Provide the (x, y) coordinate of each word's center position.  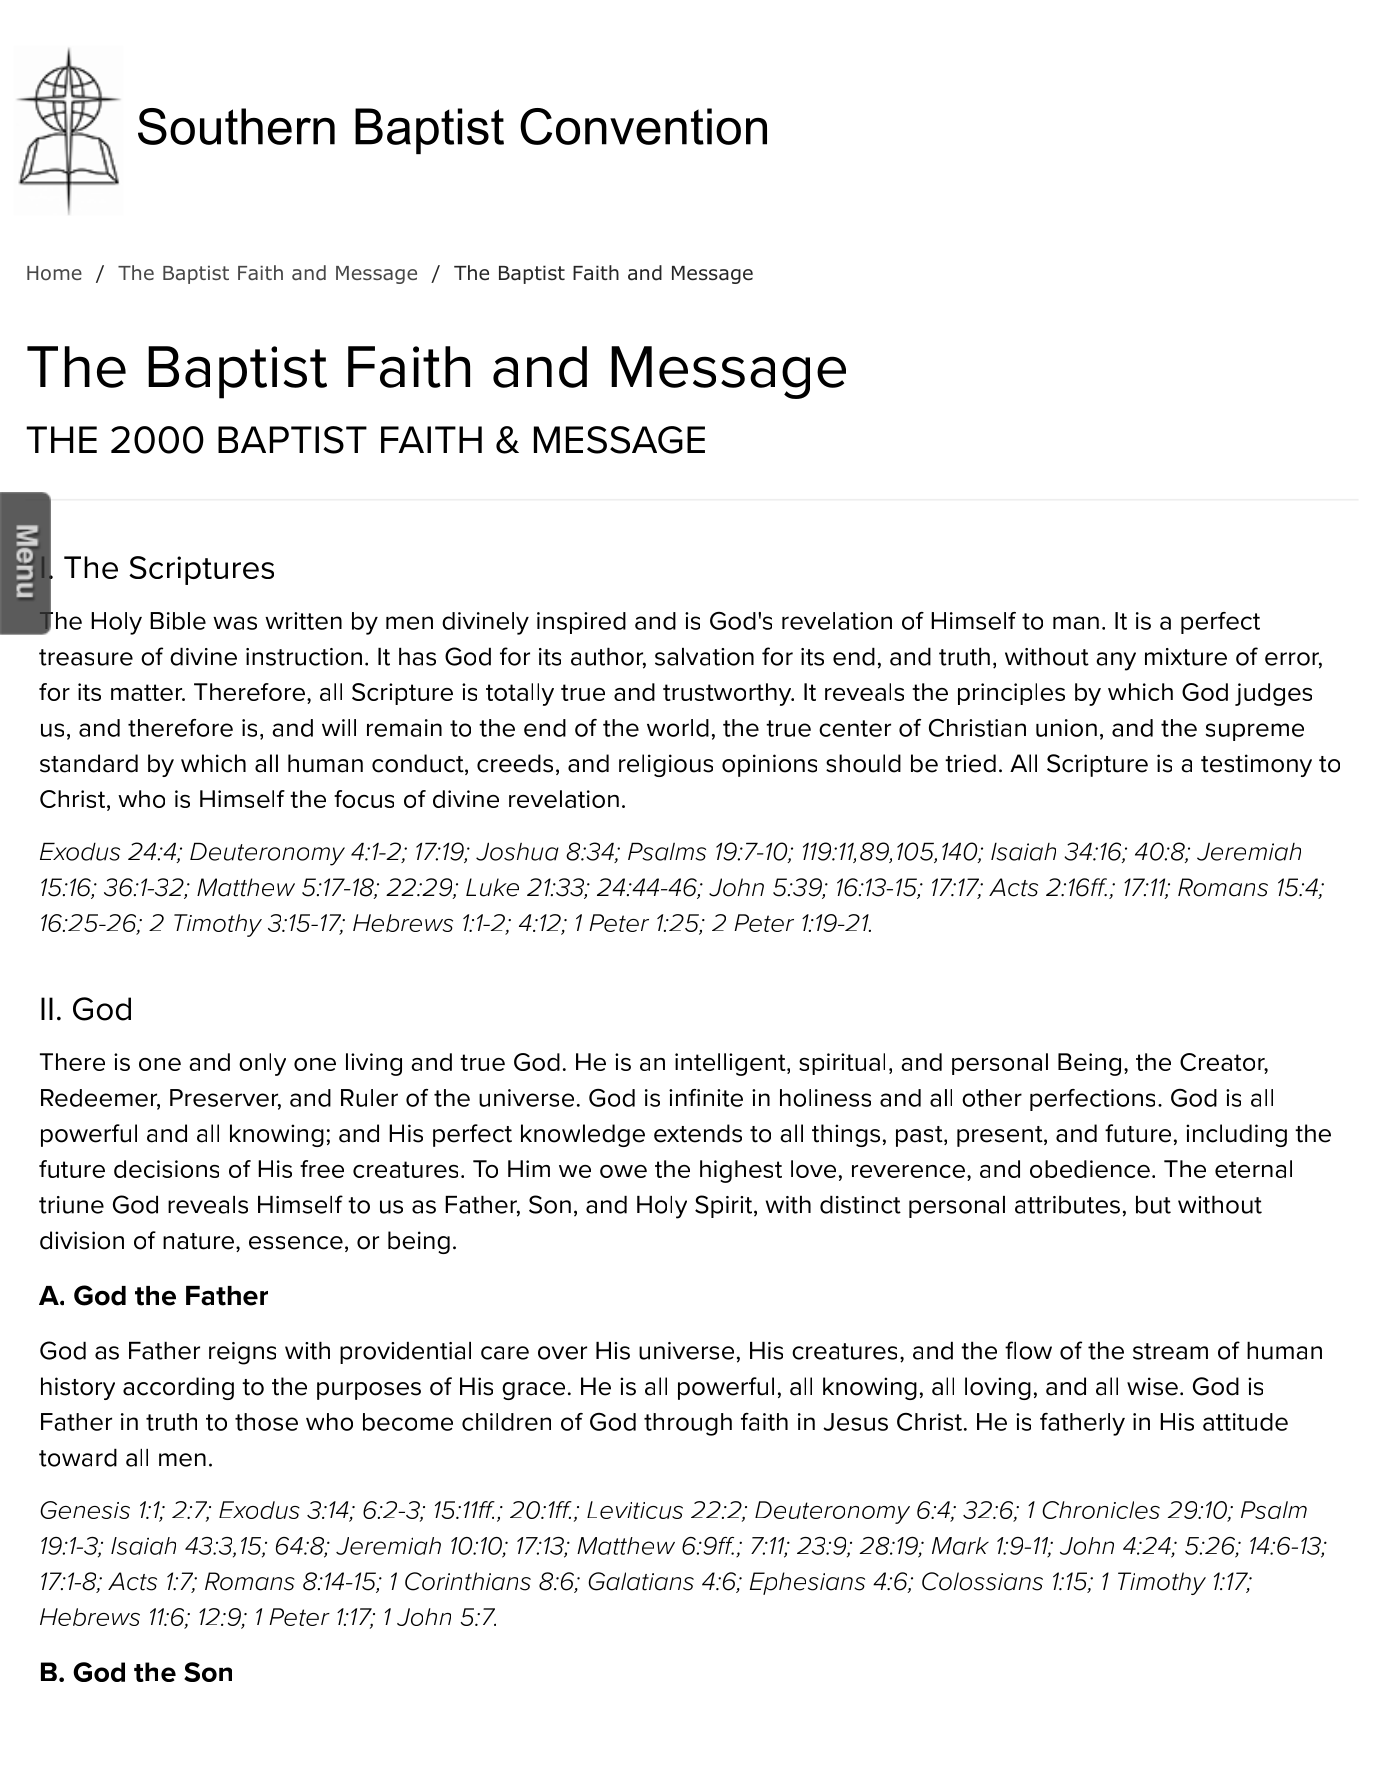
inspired (581, 623)
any (1116, 661)
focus (364, 799)
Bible (178, 621)
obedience (1090, 1169)
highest (741, 1171)
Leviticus (635, 1510)
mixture (1186, 657)
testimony (1256, 765)
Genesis (85, 1510)
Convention (643, 126)
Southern (236, 126)
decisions (166, 1169)
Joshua (517, 851)
